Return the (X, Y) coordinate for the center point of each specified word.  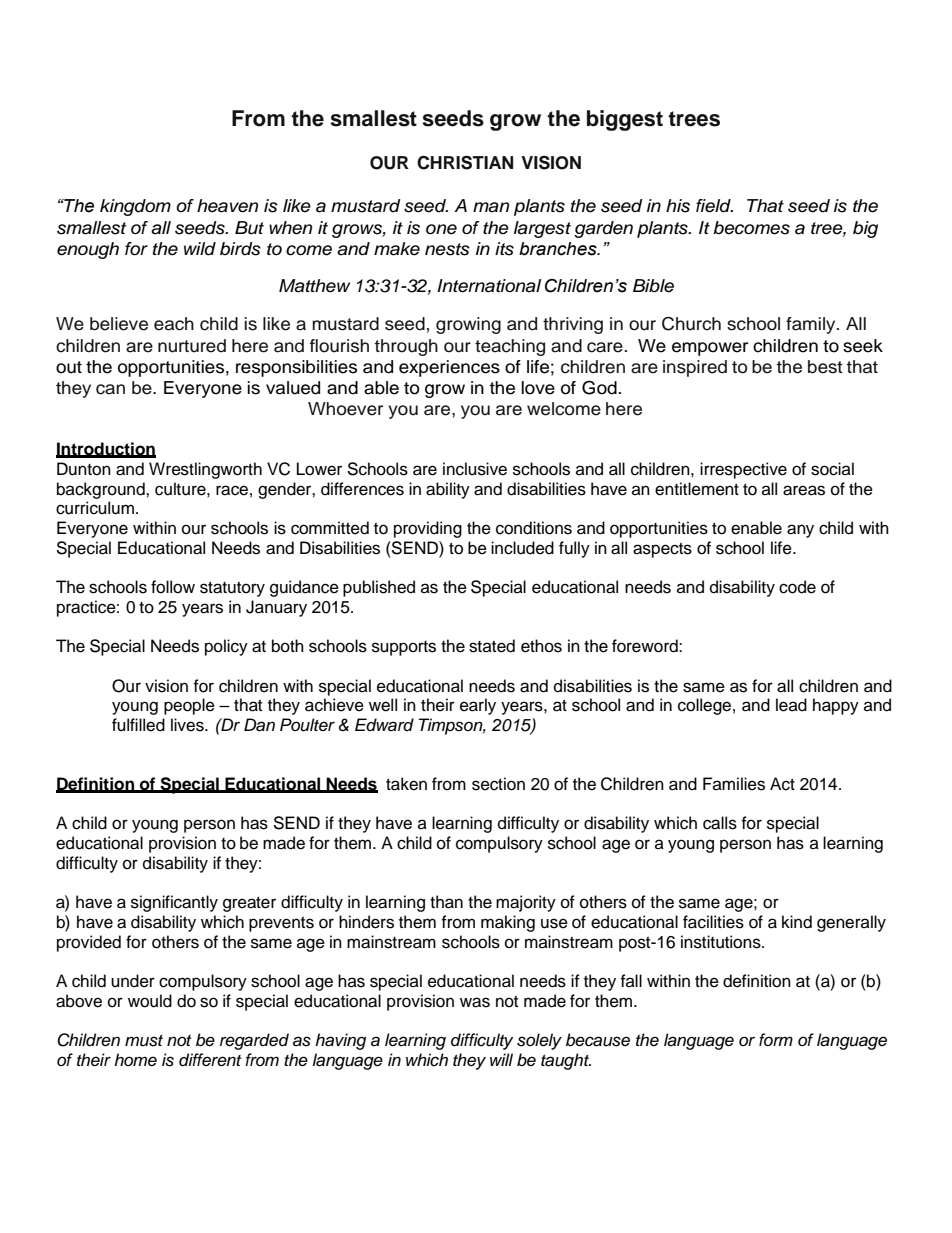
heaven (227, 206)
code (797, 587)
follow (173, 587)
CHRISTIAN (465, 162)
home (135, 1060)
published (379, 588)
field (714, 206)
